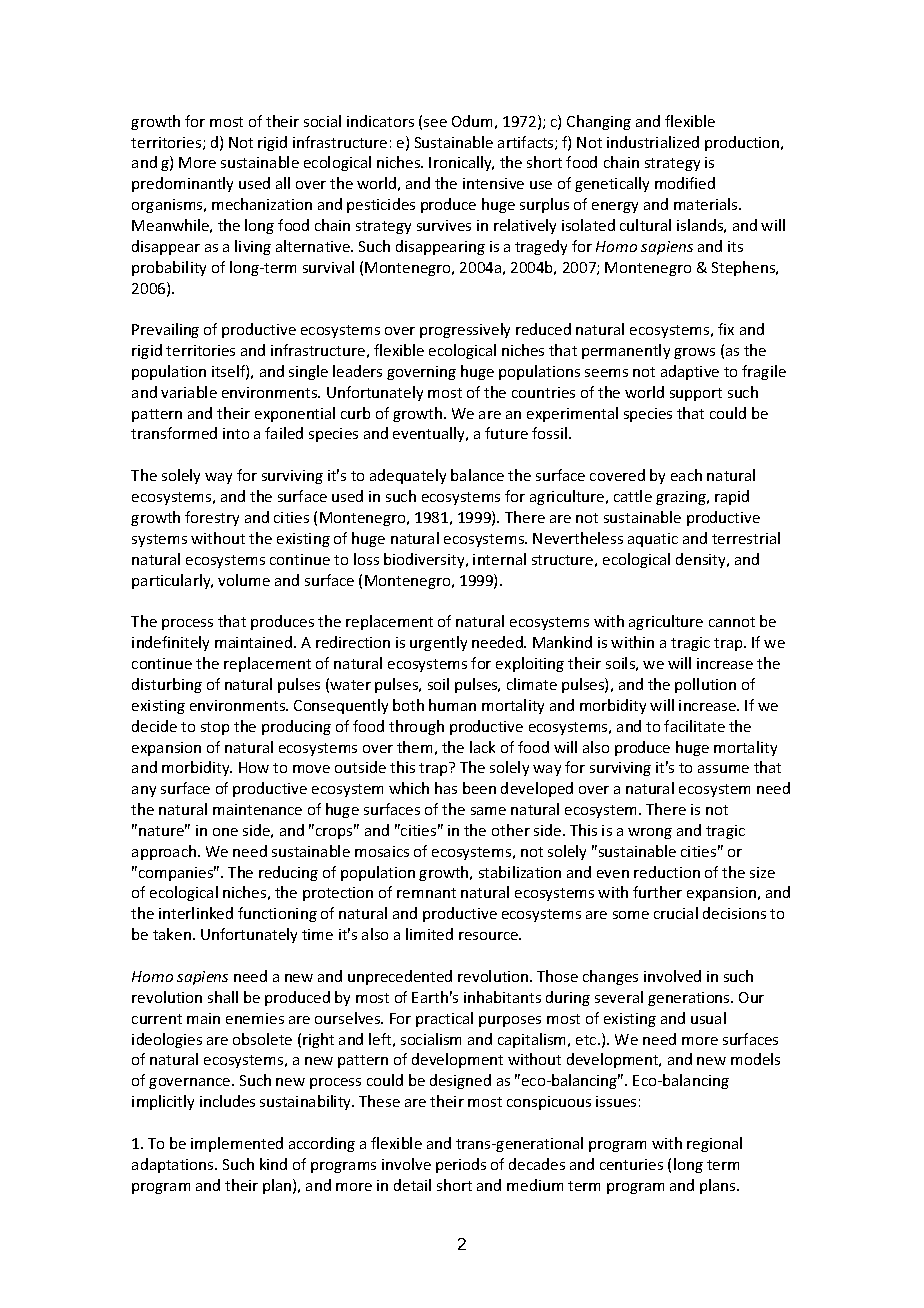  I want to click on modified, so click(685, 183).
